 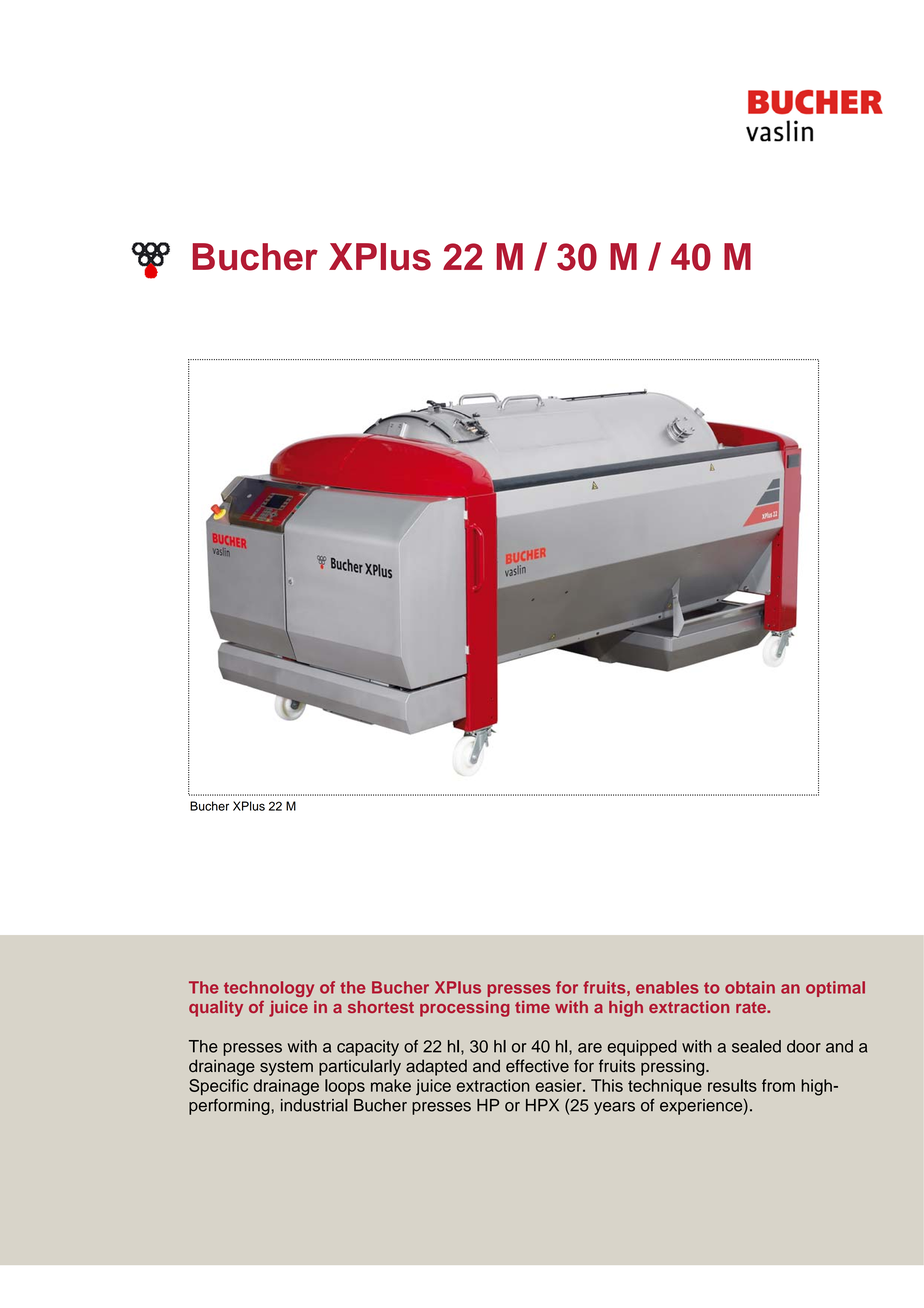 What do you see at coordinates (667, 987) in the screenshot?
I see `enables` at bounding box center [667, 987].
